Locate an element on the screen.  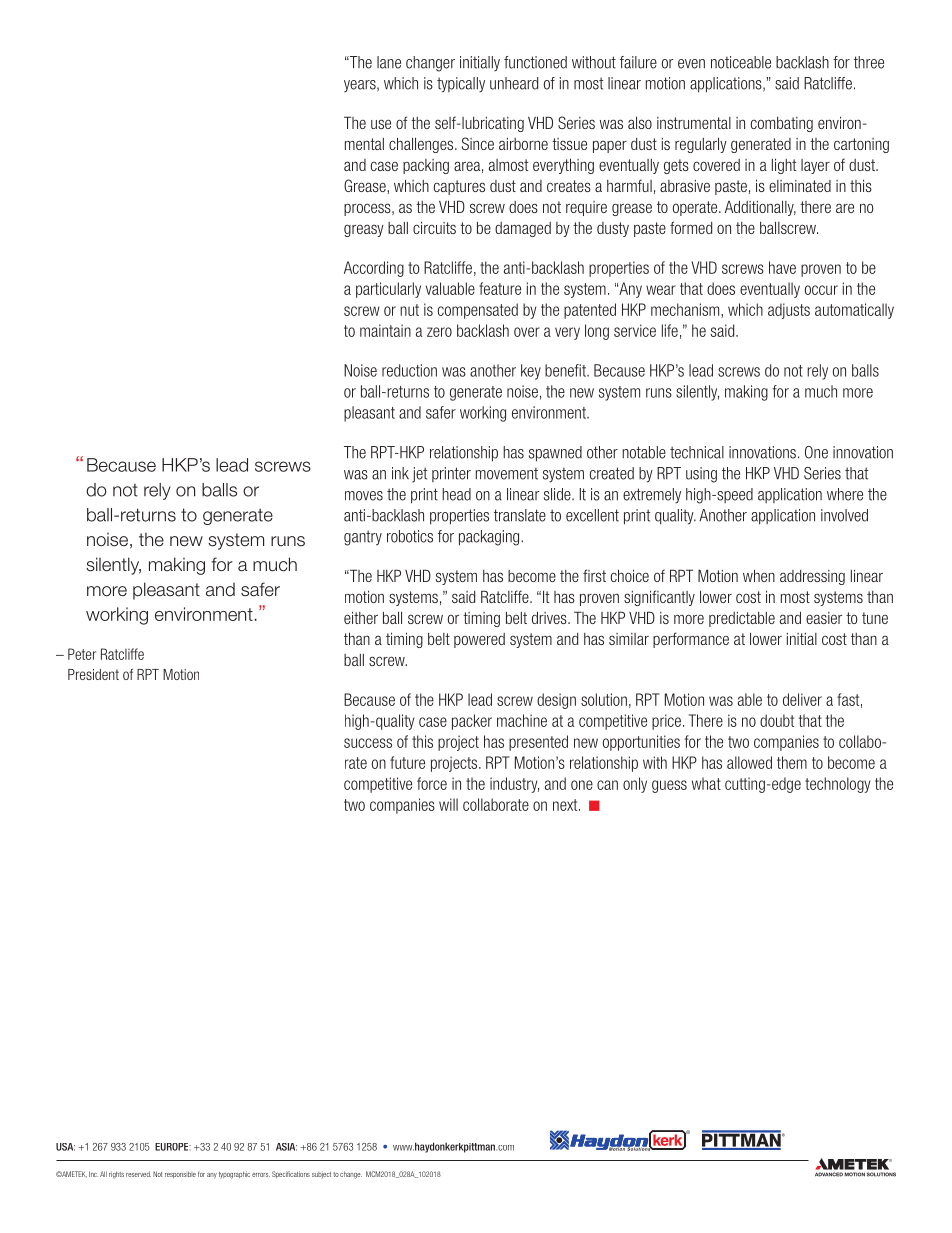
lane is located at coordinates (389, 62).
